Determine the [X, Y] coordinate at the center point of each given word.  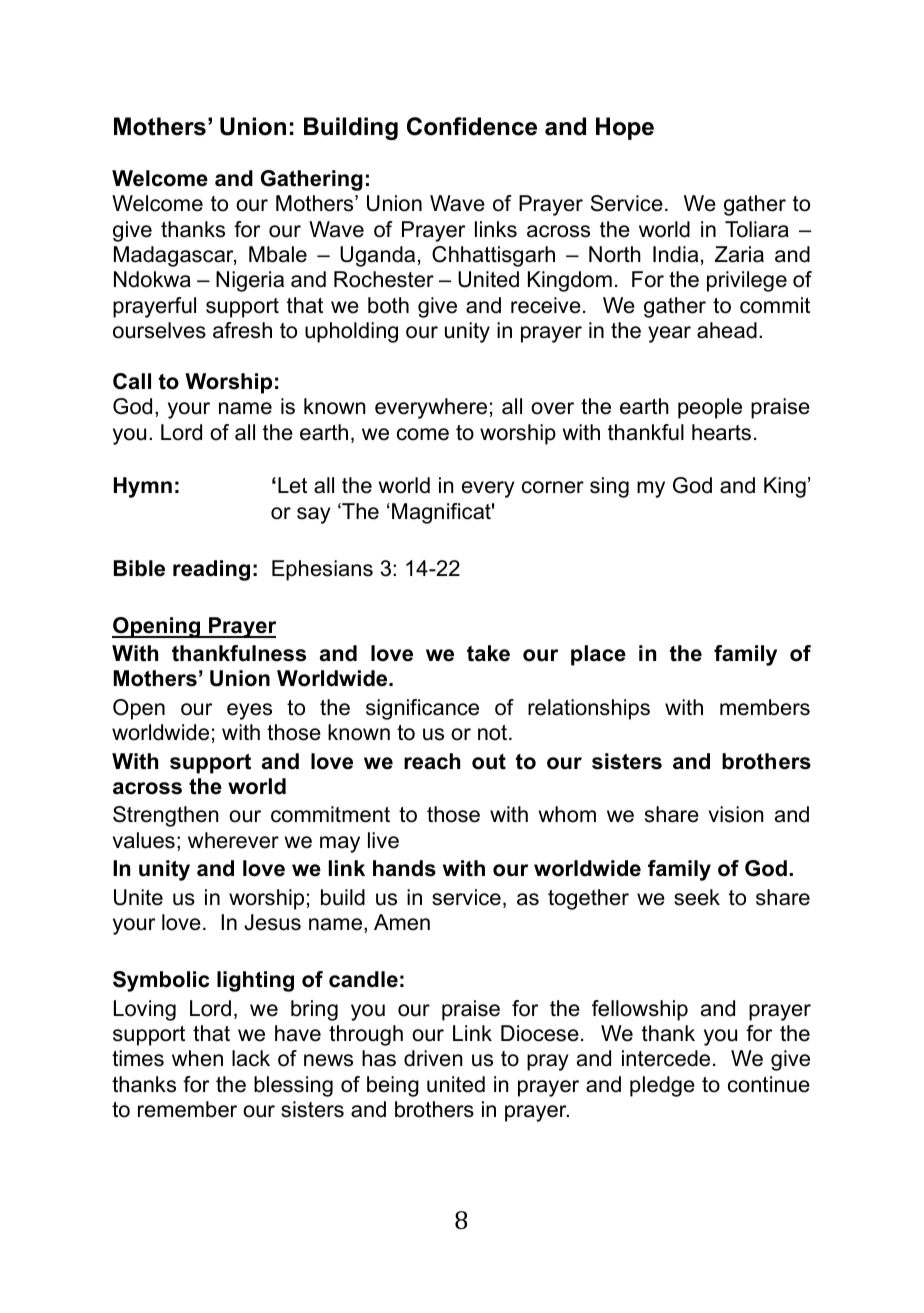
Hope [625, 128]
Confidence [472, 126]
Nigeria [250, 281]
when [197, 1058]
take [488, 653]
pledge [662, 1086]
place [598, 655]
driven [433, 1058]
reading [211, 570]
